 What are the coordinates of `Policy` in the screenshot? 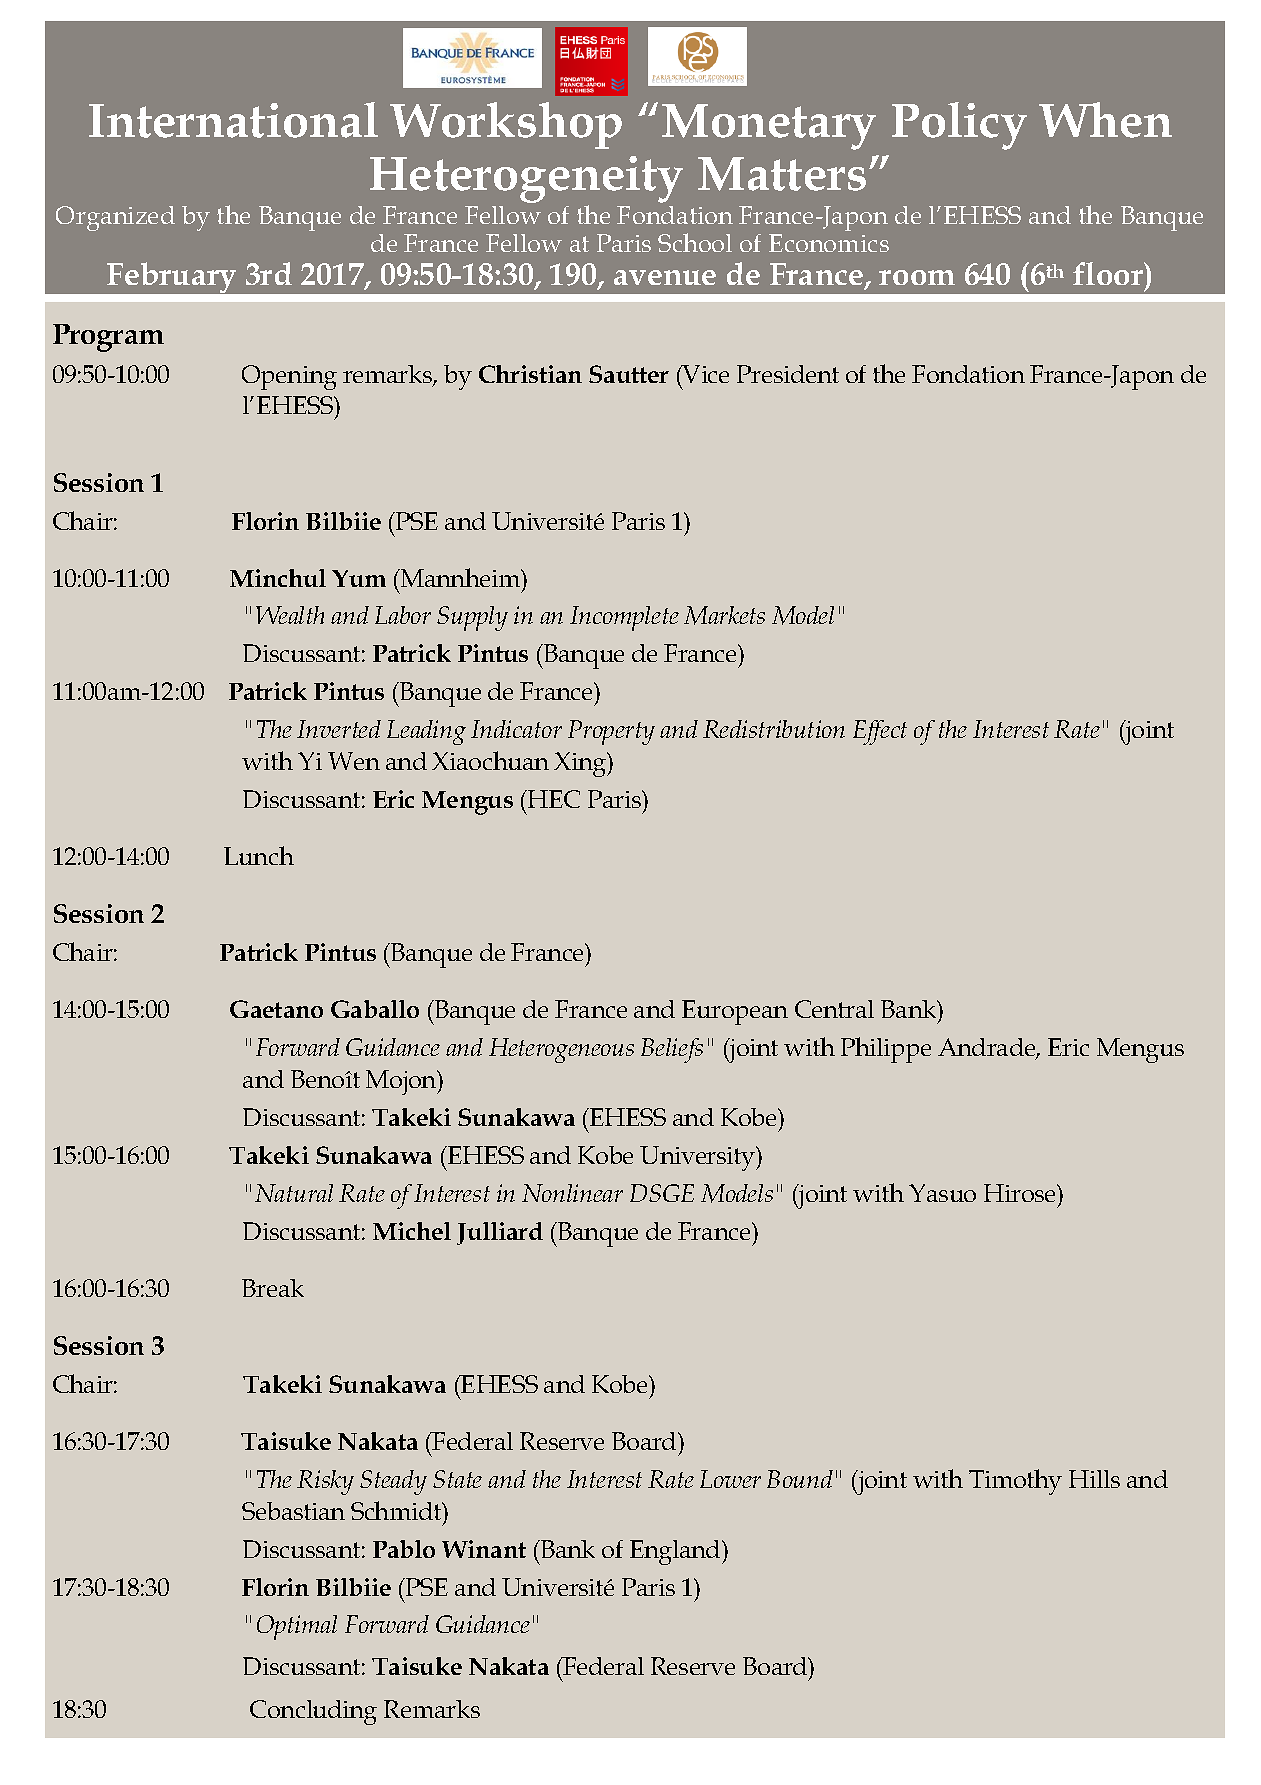 It's located at (959, 126).
